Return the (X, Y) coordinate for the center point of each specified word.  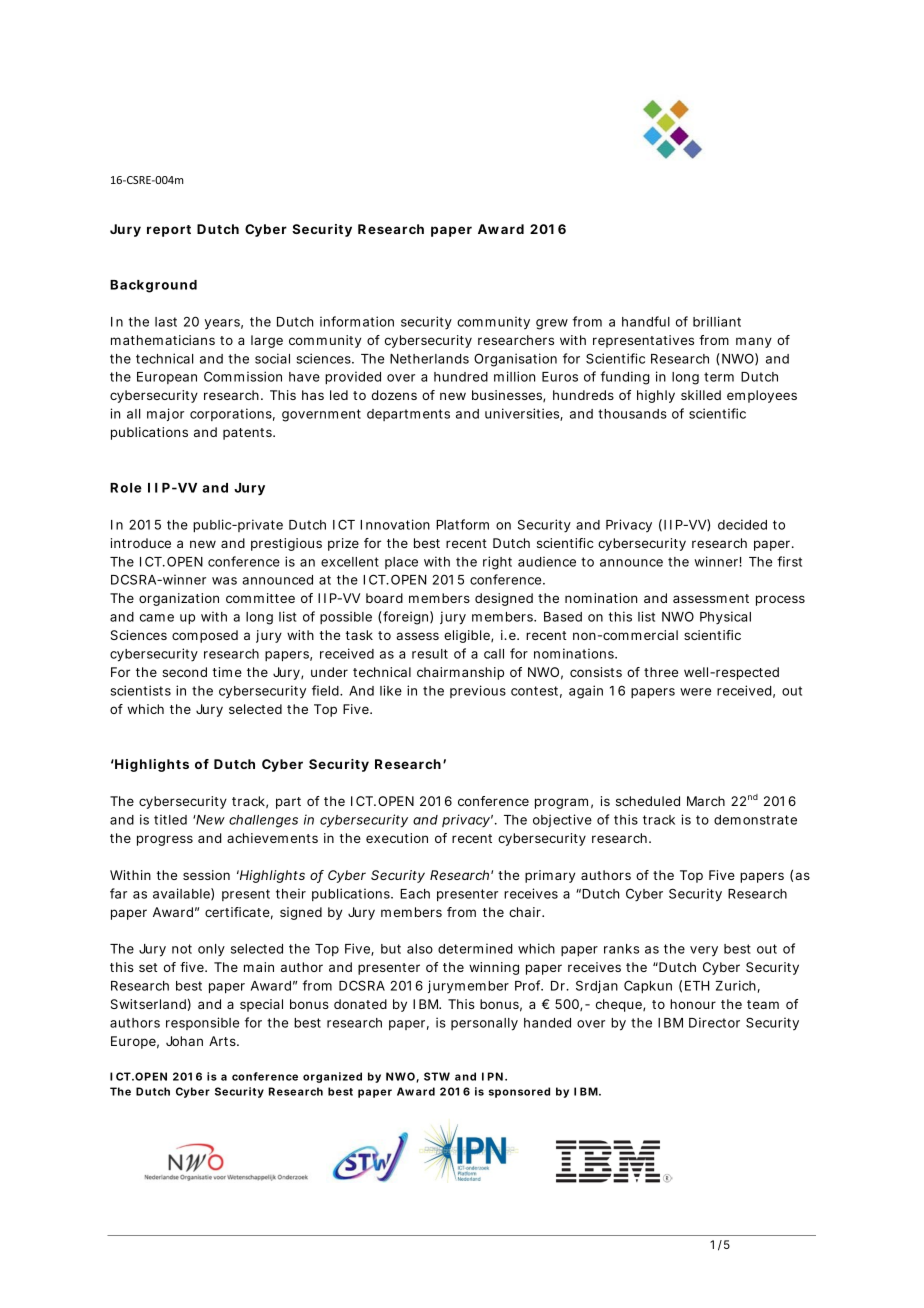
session (206, 875)
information (357, 321)
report (169, 231)
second (184, 672)
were (695, 692)
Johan (184, 1041)
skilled (701, 395)
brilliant (717, 321)
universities (523, 414)
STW (437, 1076)
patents (248, 434)
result (430, 654)
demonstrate (755, 820)
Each (415, 894)
